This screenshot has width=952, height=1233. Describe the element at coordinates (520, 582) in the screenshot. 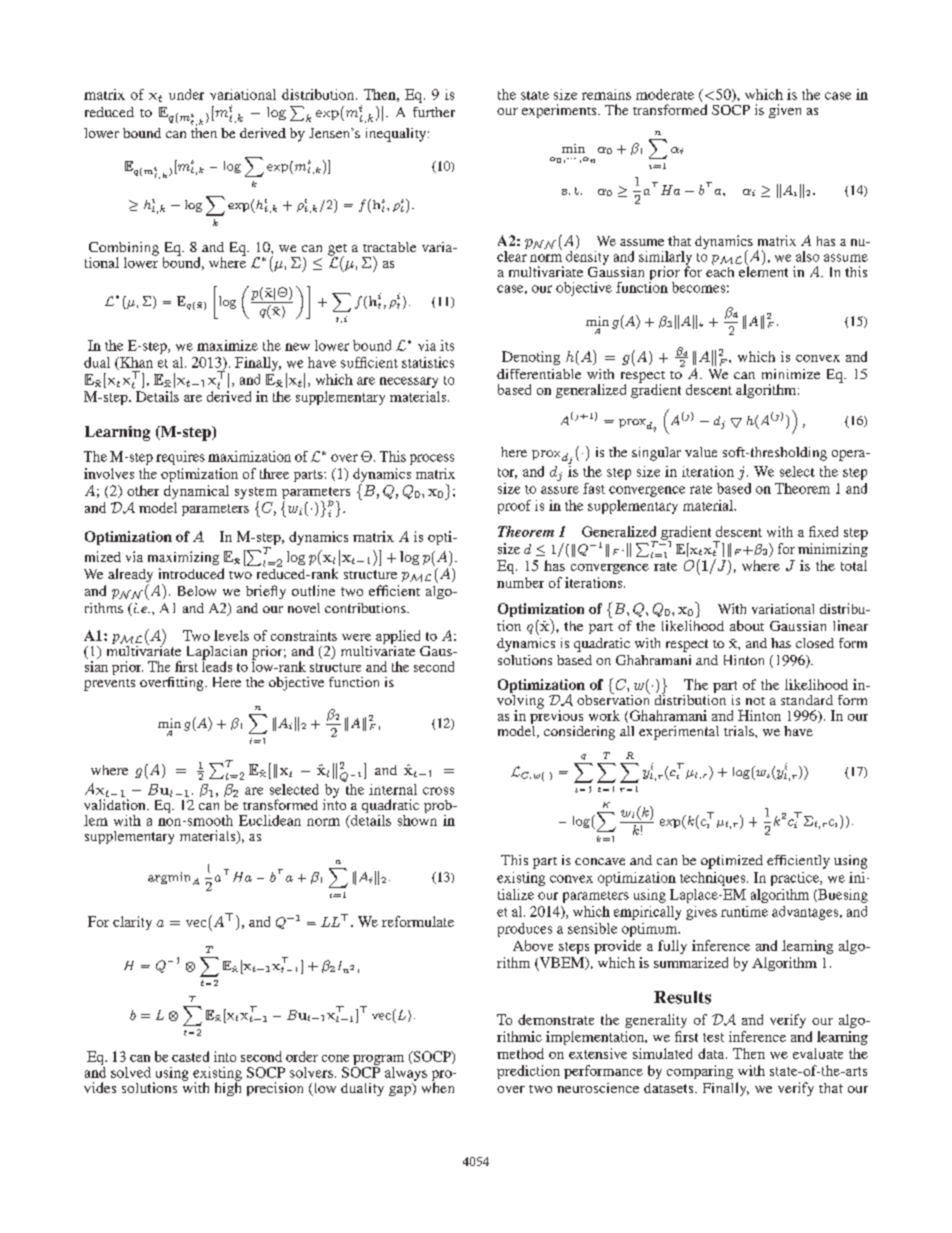

I see `number` at that location.
